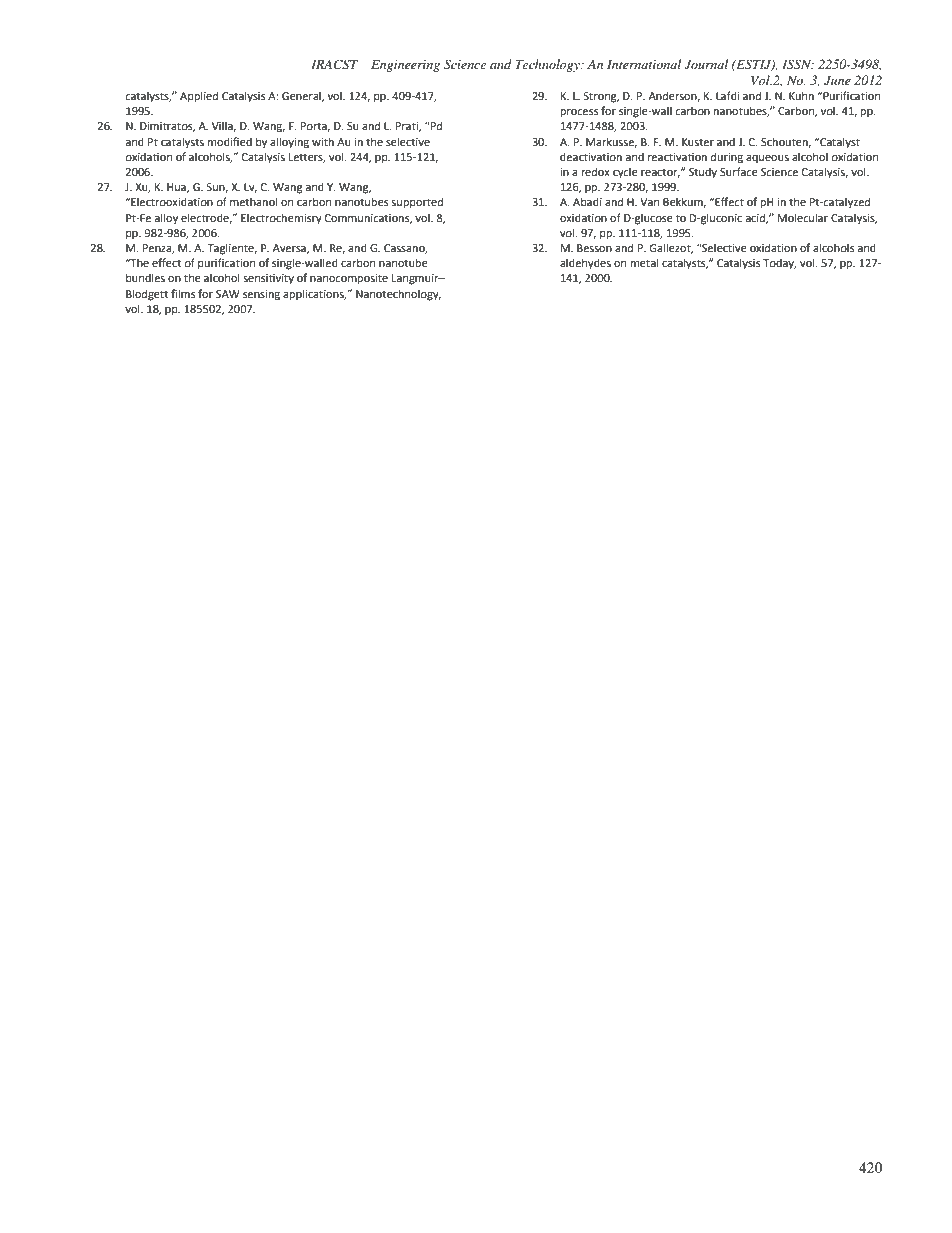  Describe the element at coordinates (798, 64) in the page. I see `ISSN` at that location.
